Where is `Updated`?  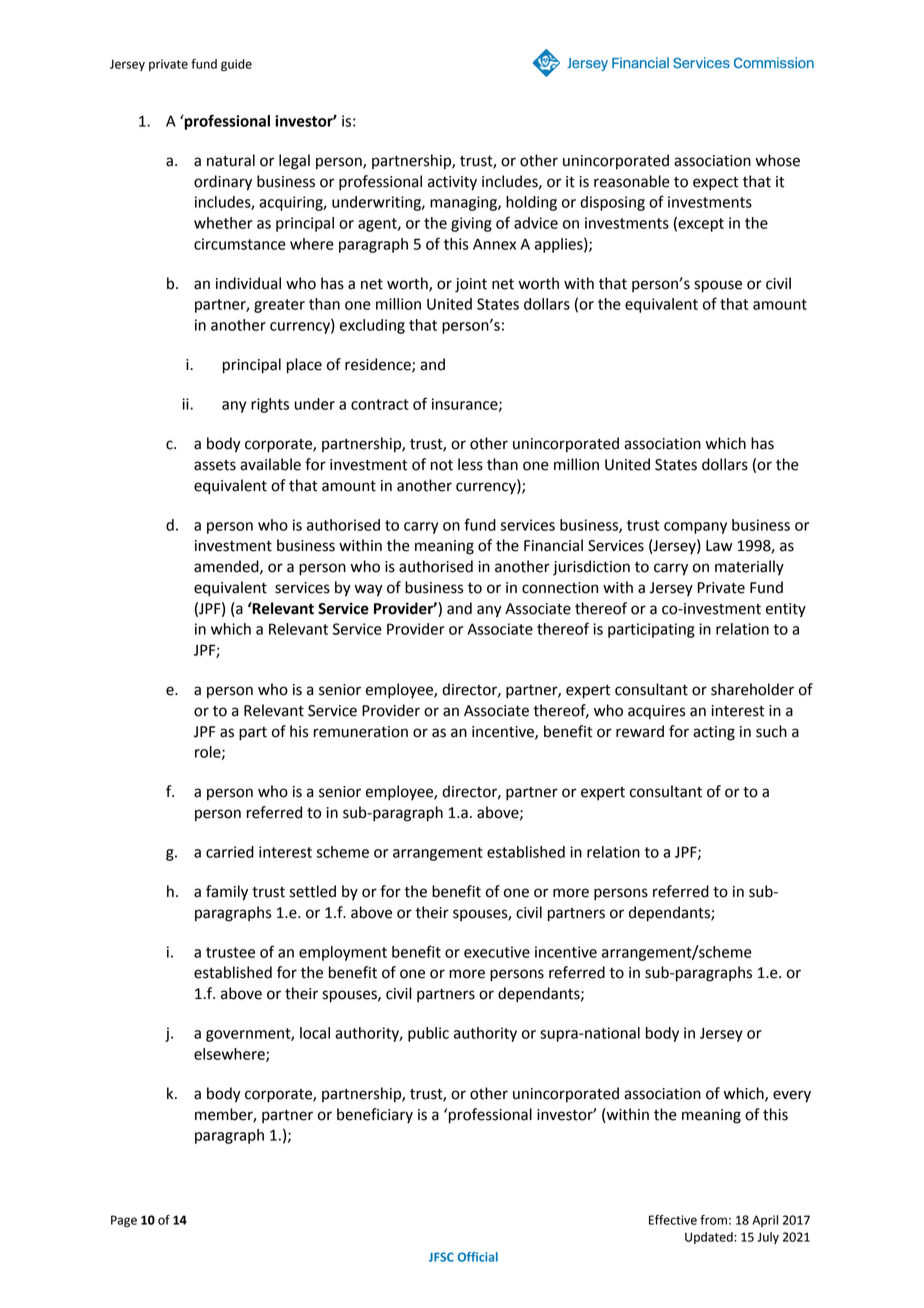 Updated is located at coordinates (710, 1238).
